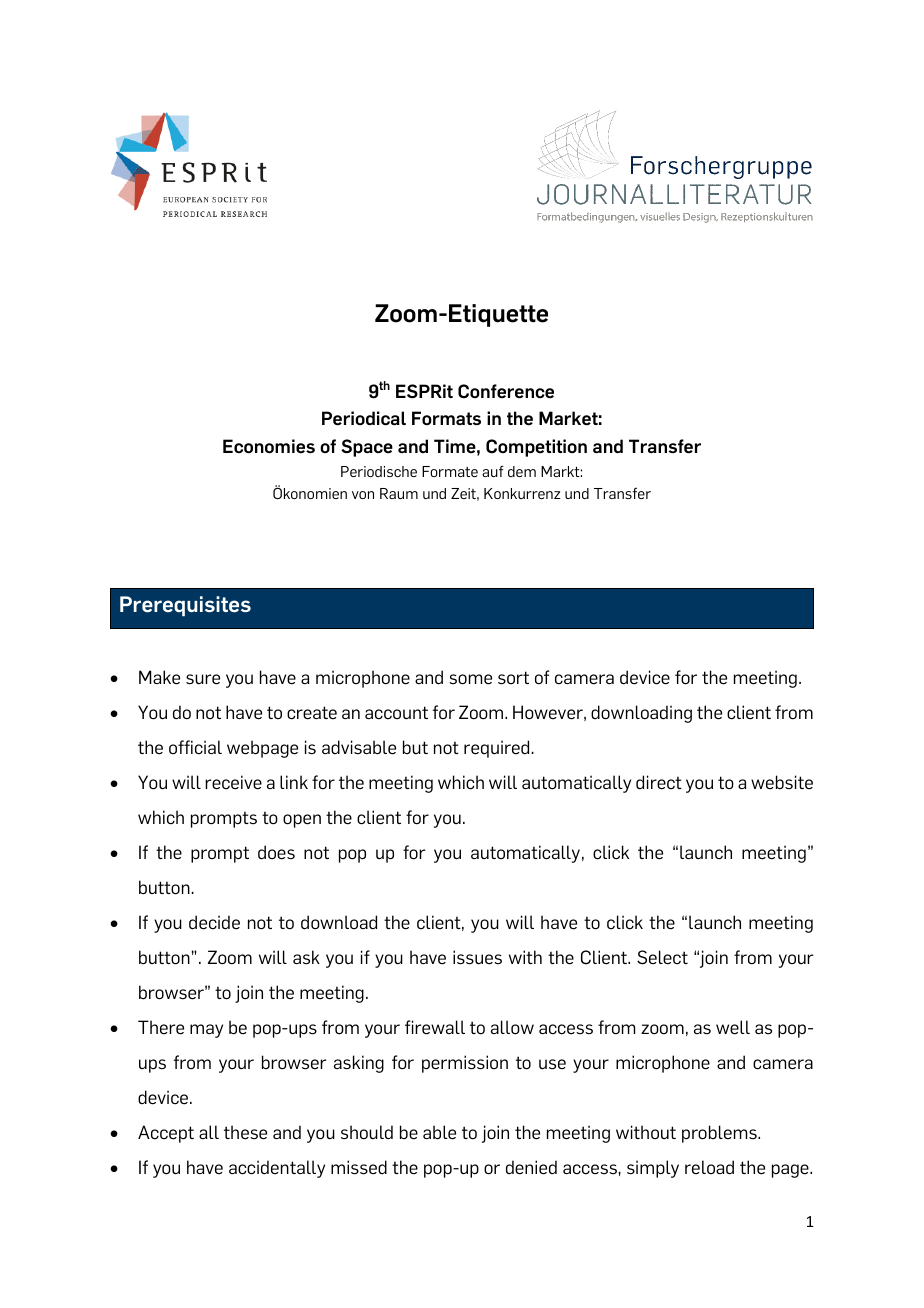 The image size is (924, 1308). Describe the element at coordinates (470, 679) in the screenshot. I see `some` at that location.
